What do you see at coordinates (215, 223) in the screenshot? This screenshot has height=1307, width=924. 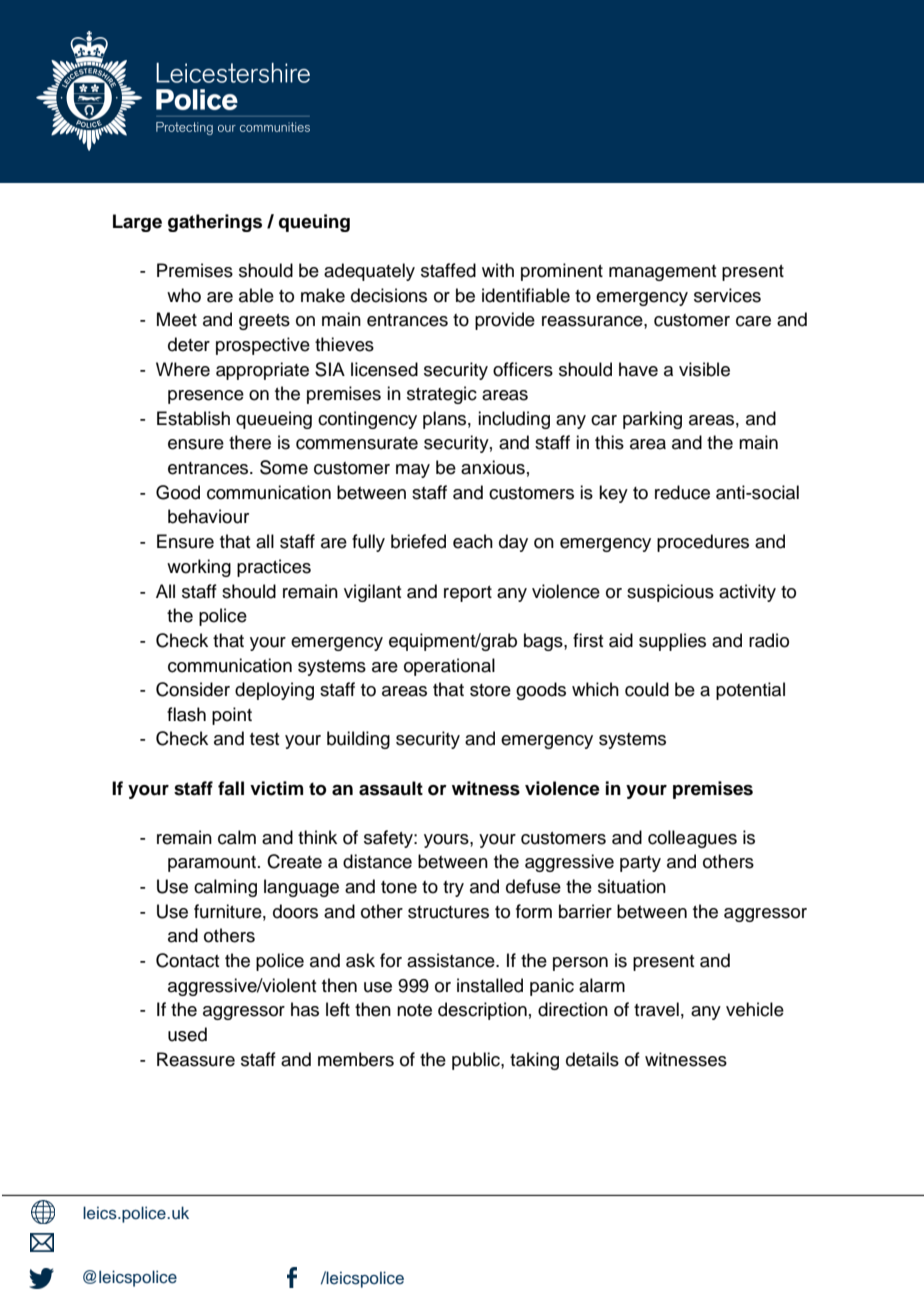 I see `gatherings` at bounding box center [215, 223].
